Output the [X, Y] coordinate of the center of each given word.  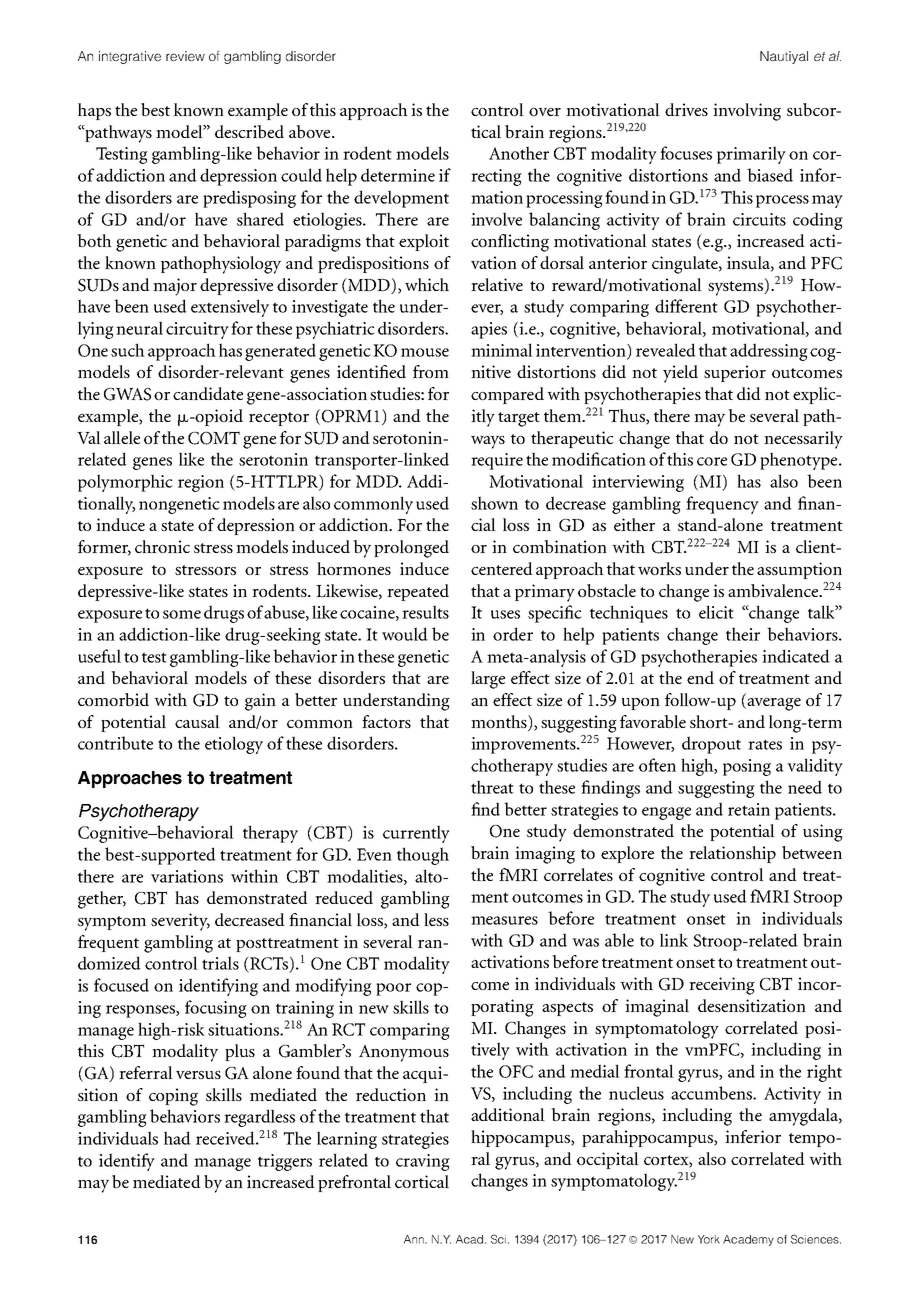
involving [747, 112]
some [182, 614]
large [488, 680]
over [545, 112]
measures [504, 920]
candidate [208, 393]
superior [735, 373]
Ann [415, 1239]
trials [220, 963]
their [743, 634]
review [185, 56]
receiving [722, 986]
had [177, 1138]
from [431, 371]
